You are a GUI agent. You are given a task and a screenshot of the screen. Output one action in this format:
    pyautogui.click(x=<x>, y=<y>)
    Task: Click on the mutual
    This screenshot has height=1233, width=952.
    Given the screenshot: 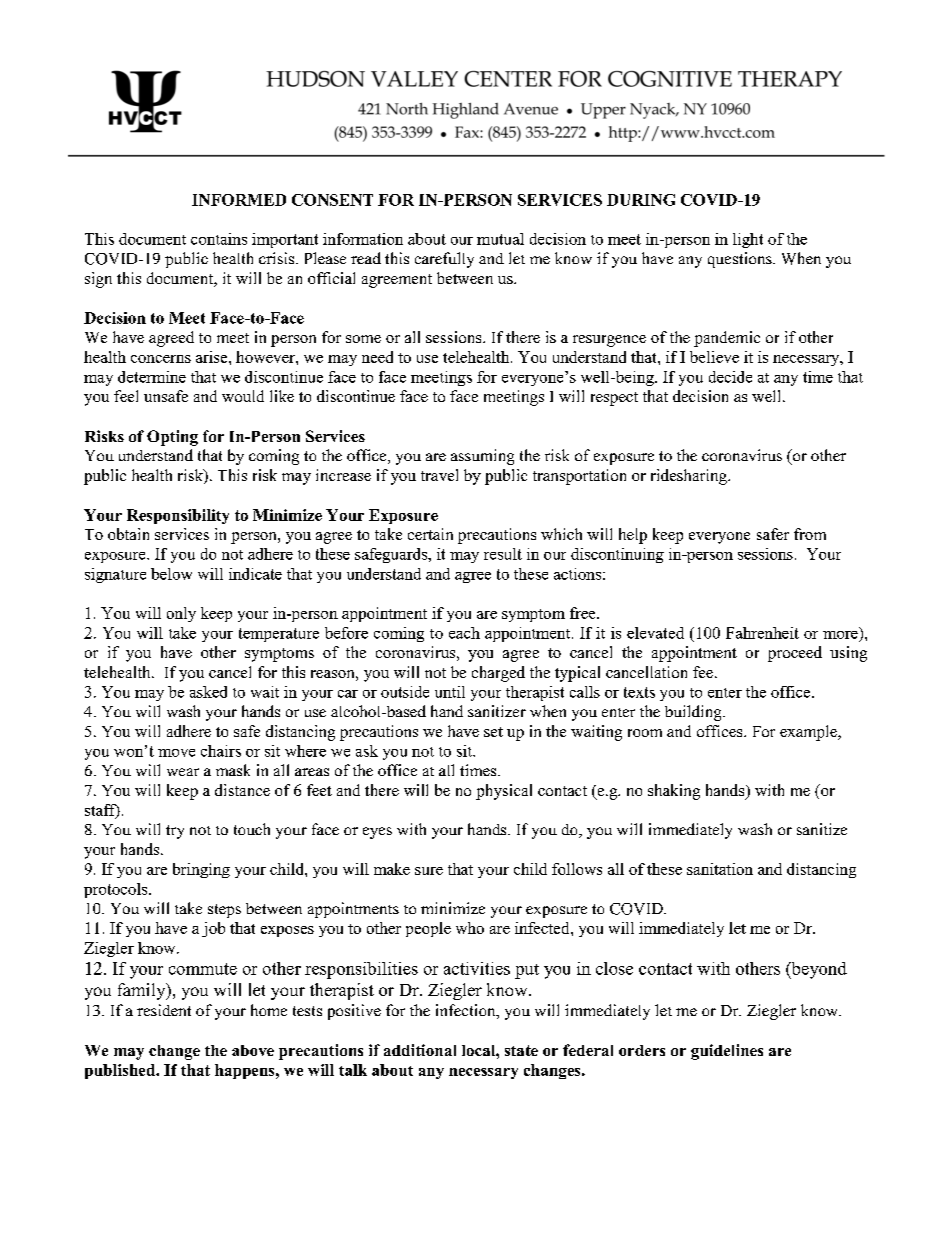 What is the action you would take?
    pyautogui.click(x=500, y=239)
